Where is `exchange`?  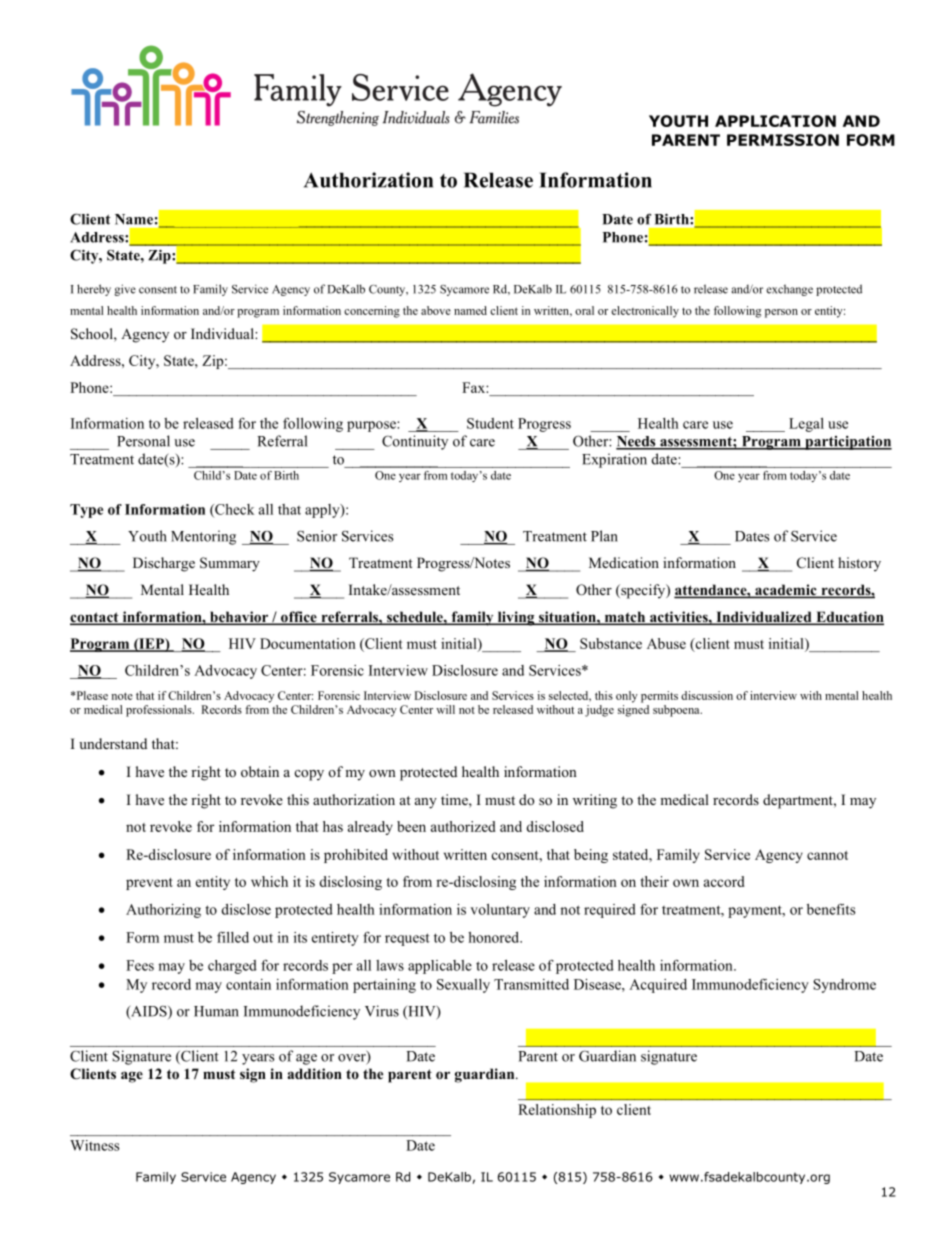
exchange is located at coordinates (789, 290).
